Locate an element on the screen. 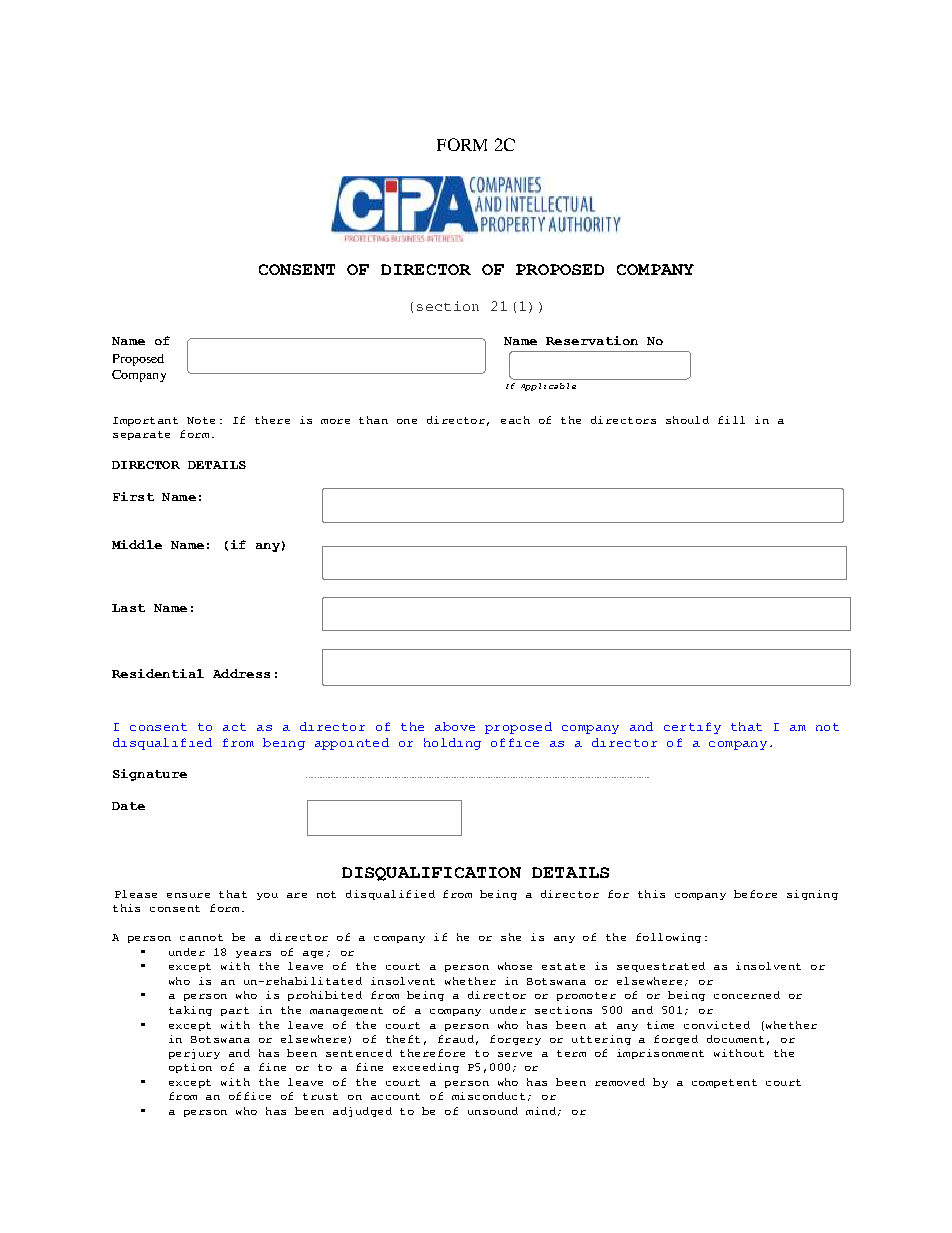  Last is located at coordinates (128, 608).
